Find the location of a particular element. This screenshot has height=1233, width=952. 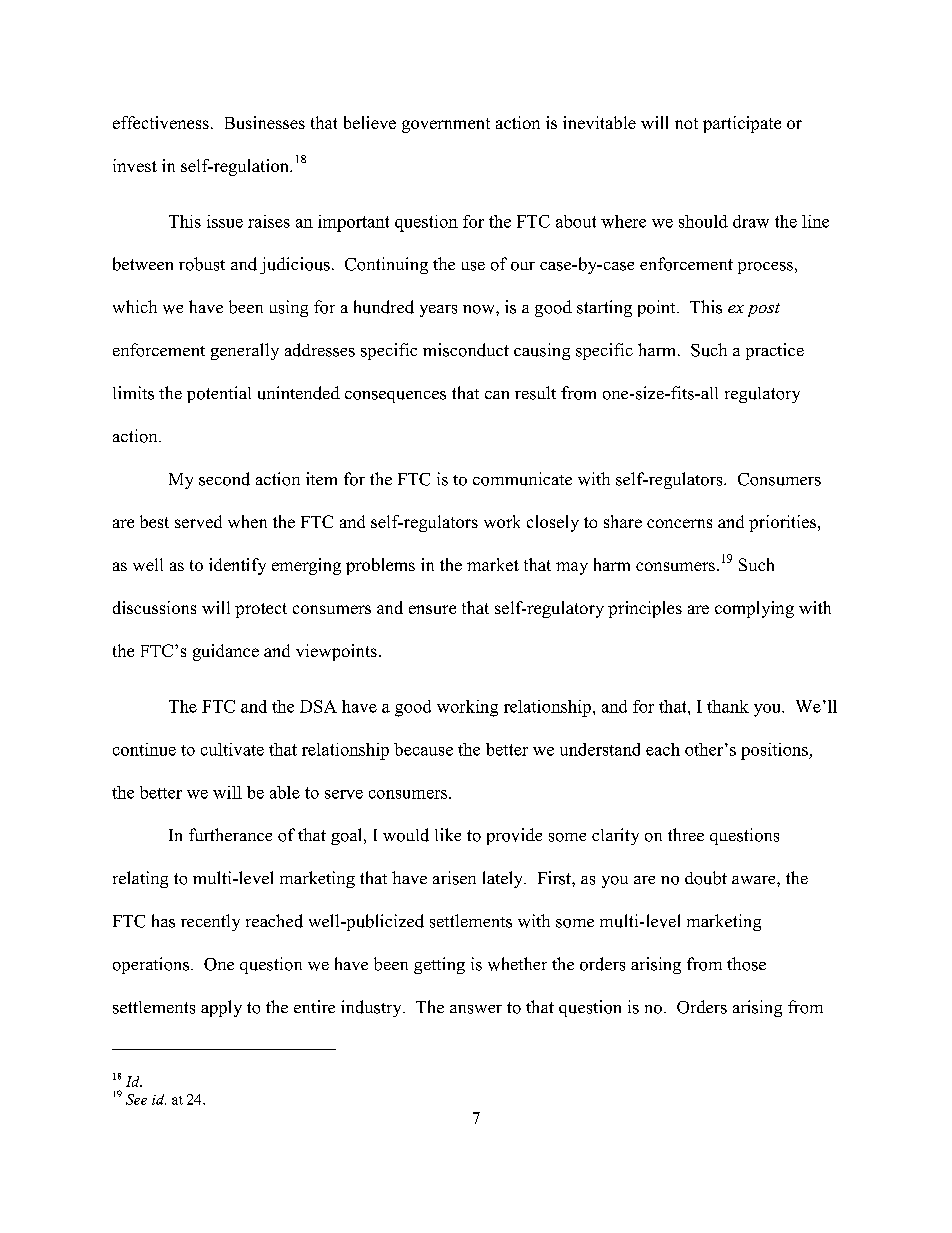

cultivate is located at coordinates (232, 749).
